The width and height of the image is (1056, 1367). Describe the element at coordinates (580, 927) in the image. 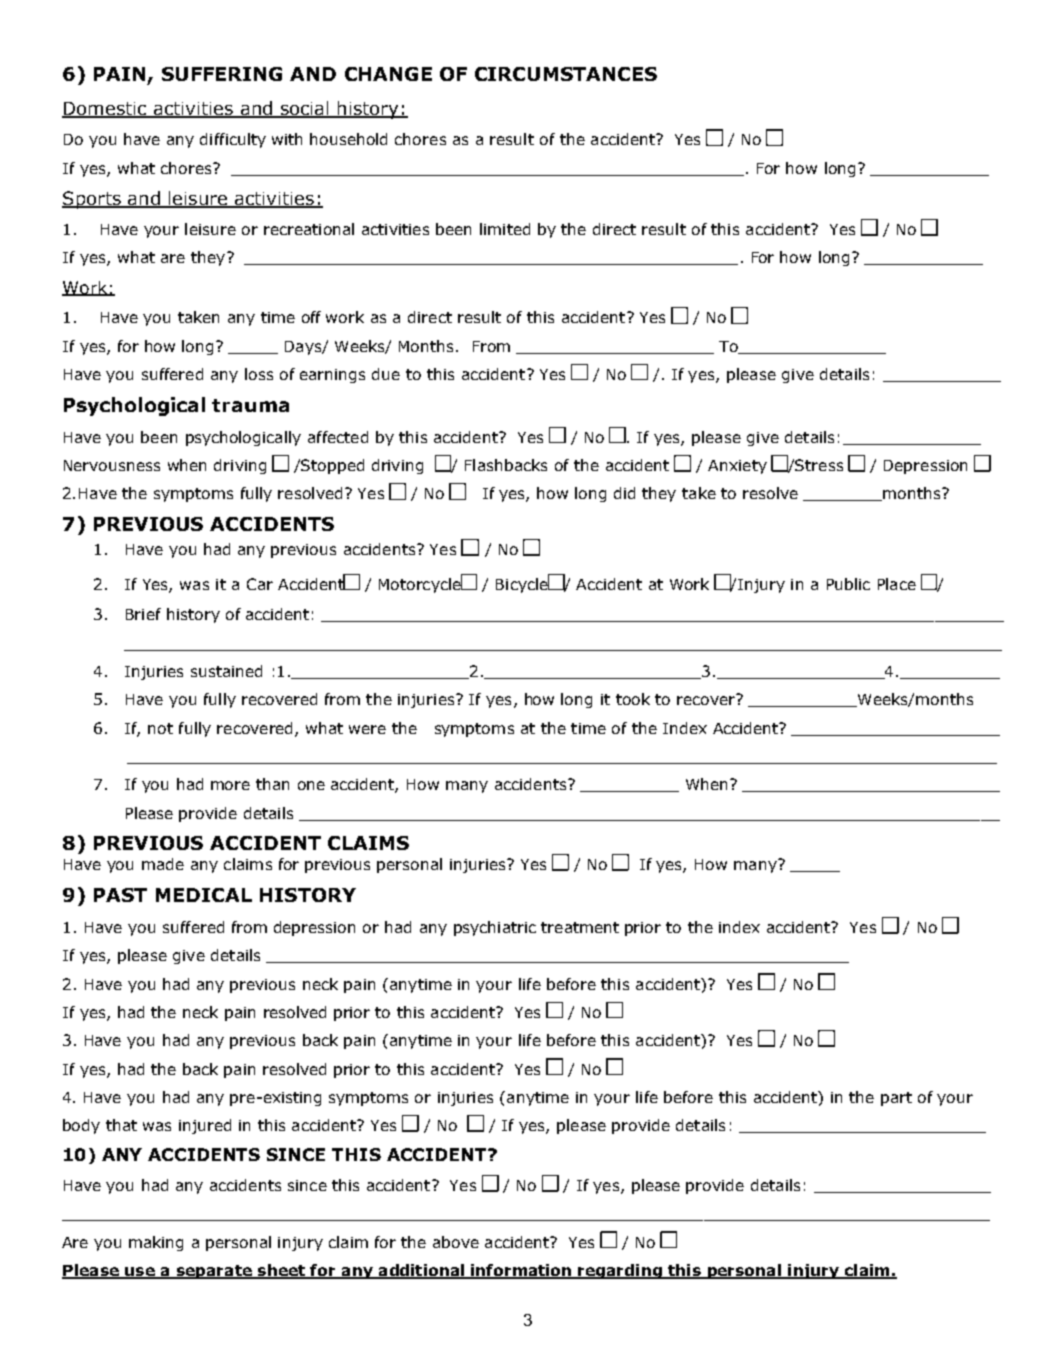

I see `treatment` at that location.
